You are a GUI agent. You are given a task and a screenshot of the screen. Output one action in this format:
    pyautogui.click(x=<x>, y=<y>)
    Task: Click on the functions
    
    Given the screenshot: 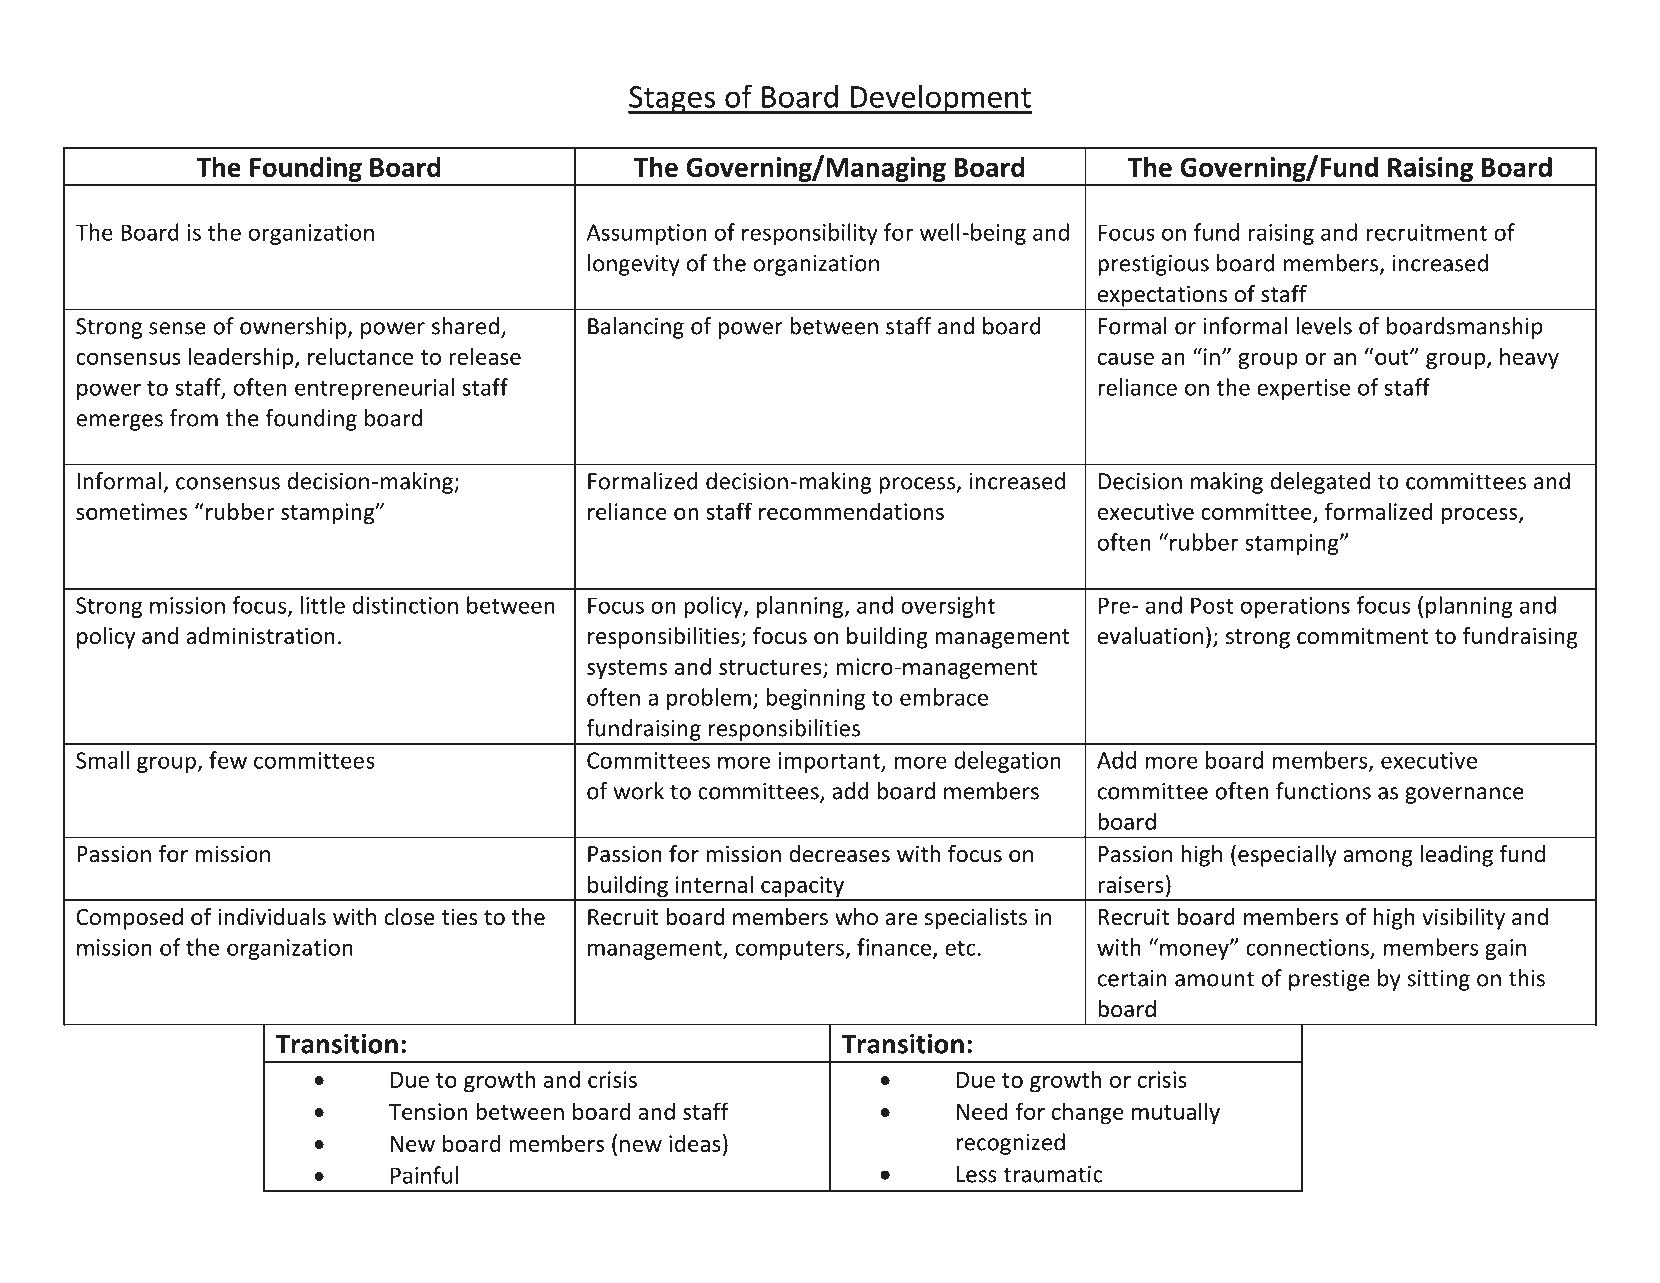 What is the action you would take?
    pyautogui.click(x=1323, y=791)
